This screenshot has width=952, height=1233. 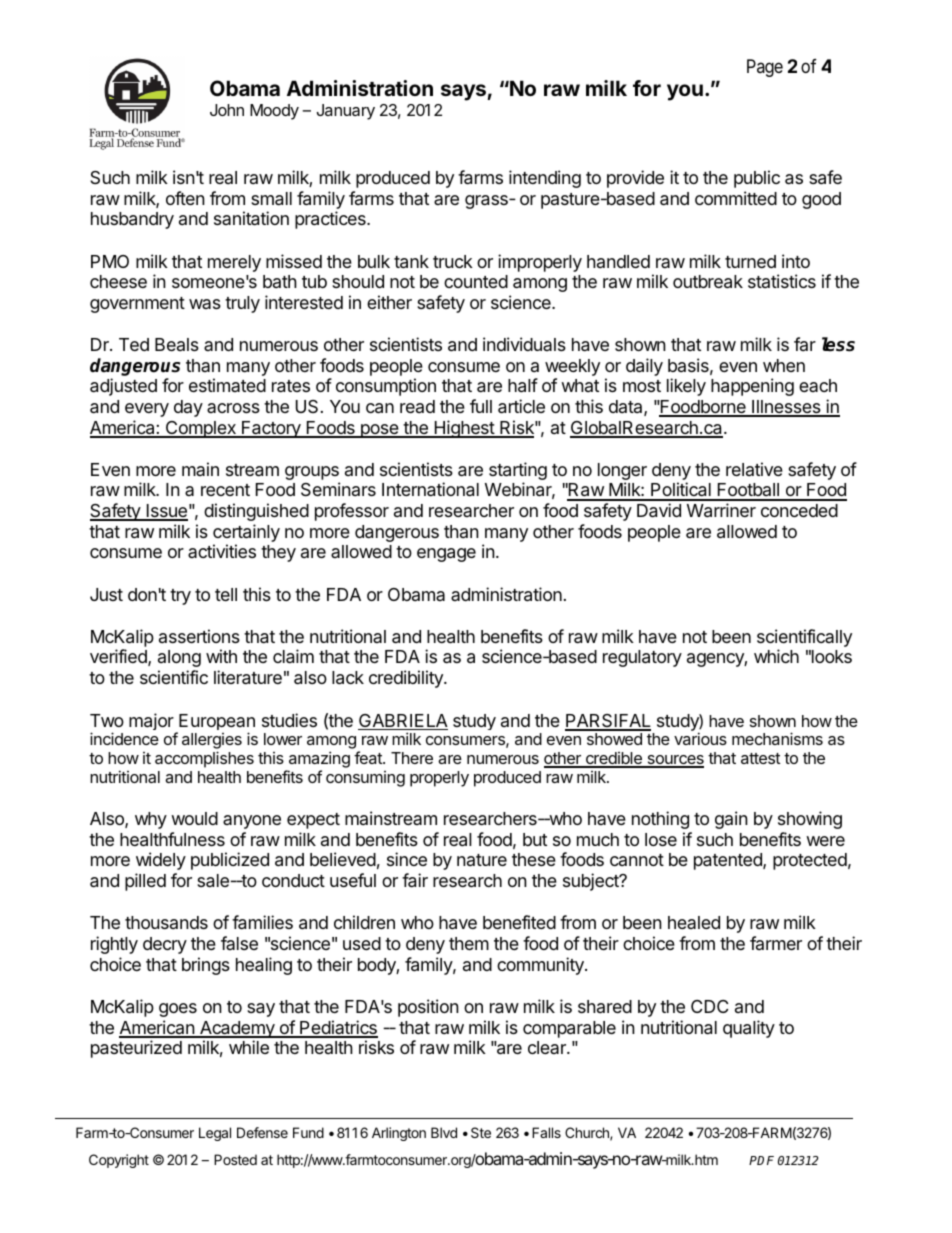 What do you see at coordinates (765, 68) in the screenshot?
I see `Page` at bounding box center [765, 68].
